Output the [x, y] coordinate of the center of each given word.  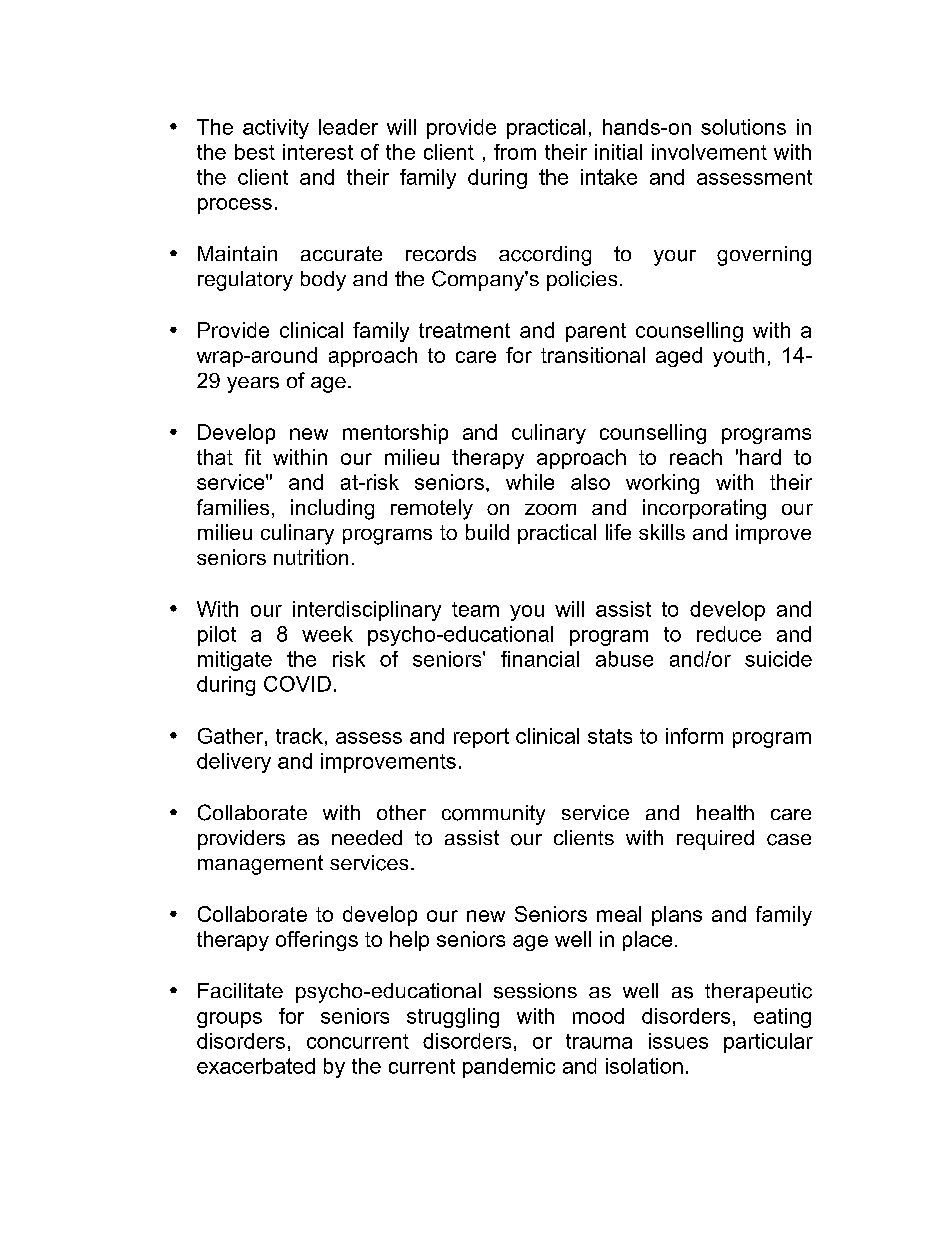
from [515, 152]
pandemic [509, 1068]
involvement [709, 152]
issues [678, 1041]
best [255, 152]
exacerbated [256, 1066]
